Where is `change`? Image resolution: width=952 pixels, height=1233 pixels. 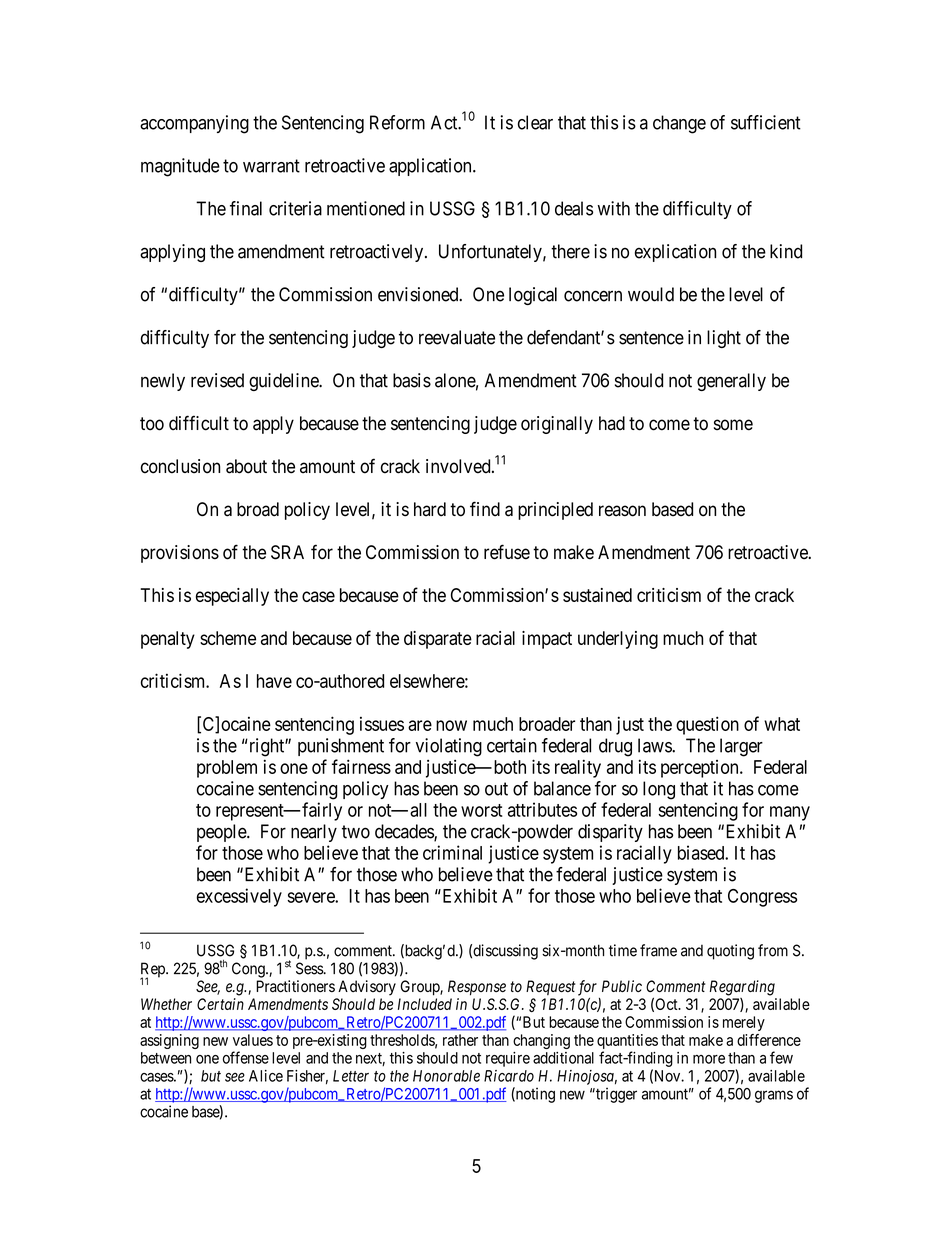 change is located at coordinates (679, 124).
